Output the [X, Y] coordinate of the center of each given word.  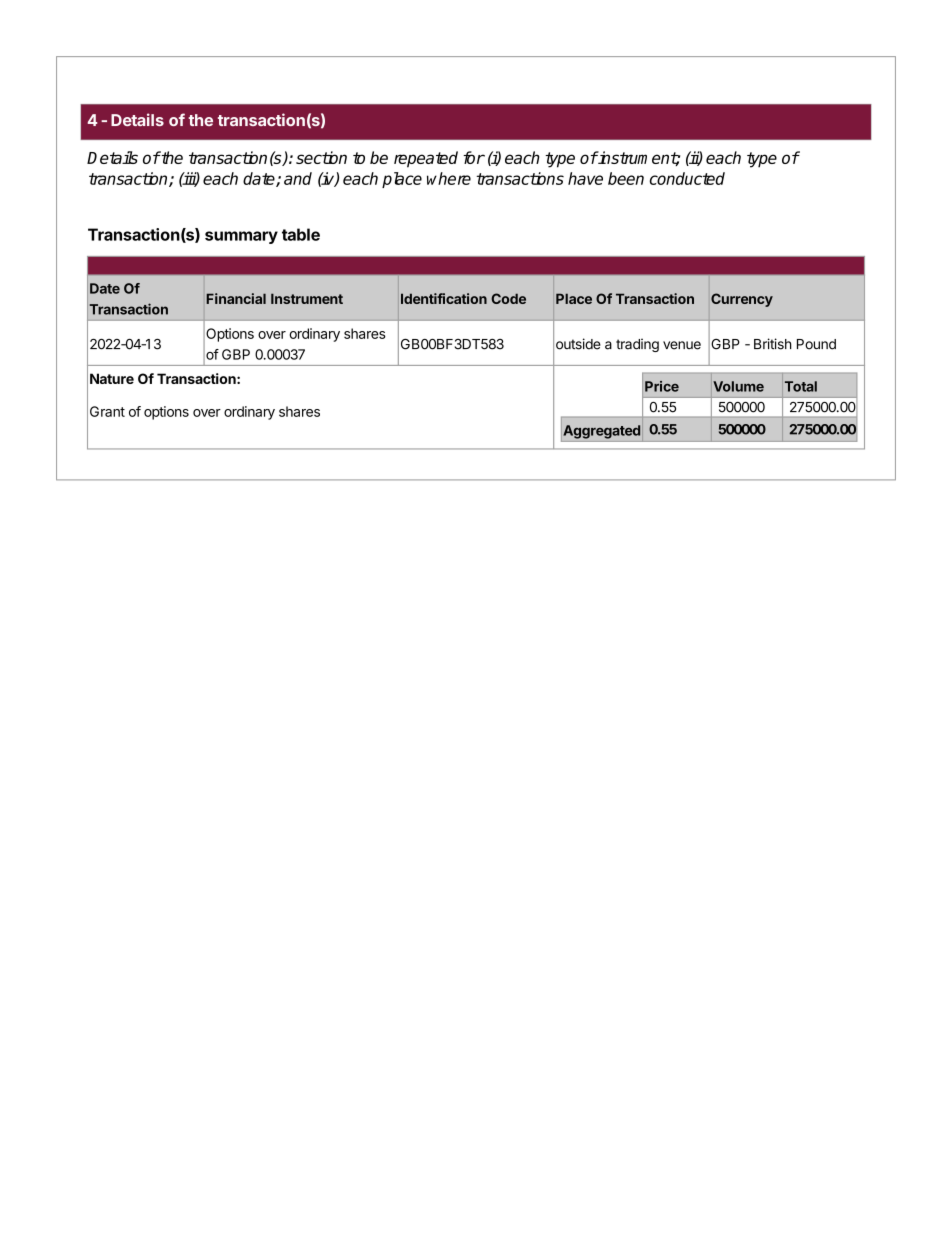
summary [241, 237]
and [298, 178]
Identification [444, 298]
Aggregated [601, 432]
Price [662, 386]
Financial [236, 298]
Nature [112, 378]
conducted [687, 178]
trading [637, 345]
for [474, 157]
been [626, 178]
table [301, 234]
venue [682, 345]
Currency [742, 300]
